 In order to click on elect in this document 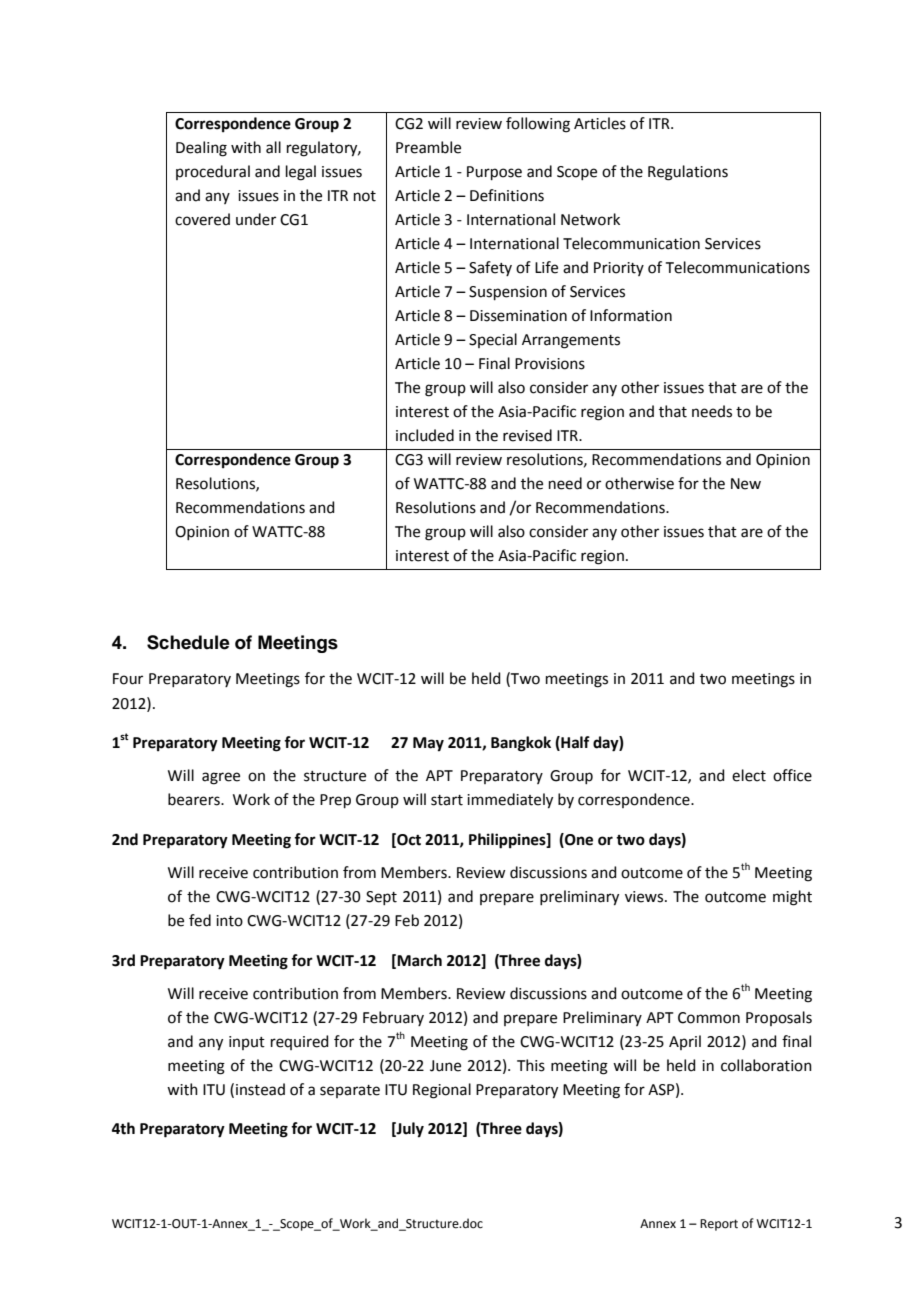, I will do `click(749, 775)`.
